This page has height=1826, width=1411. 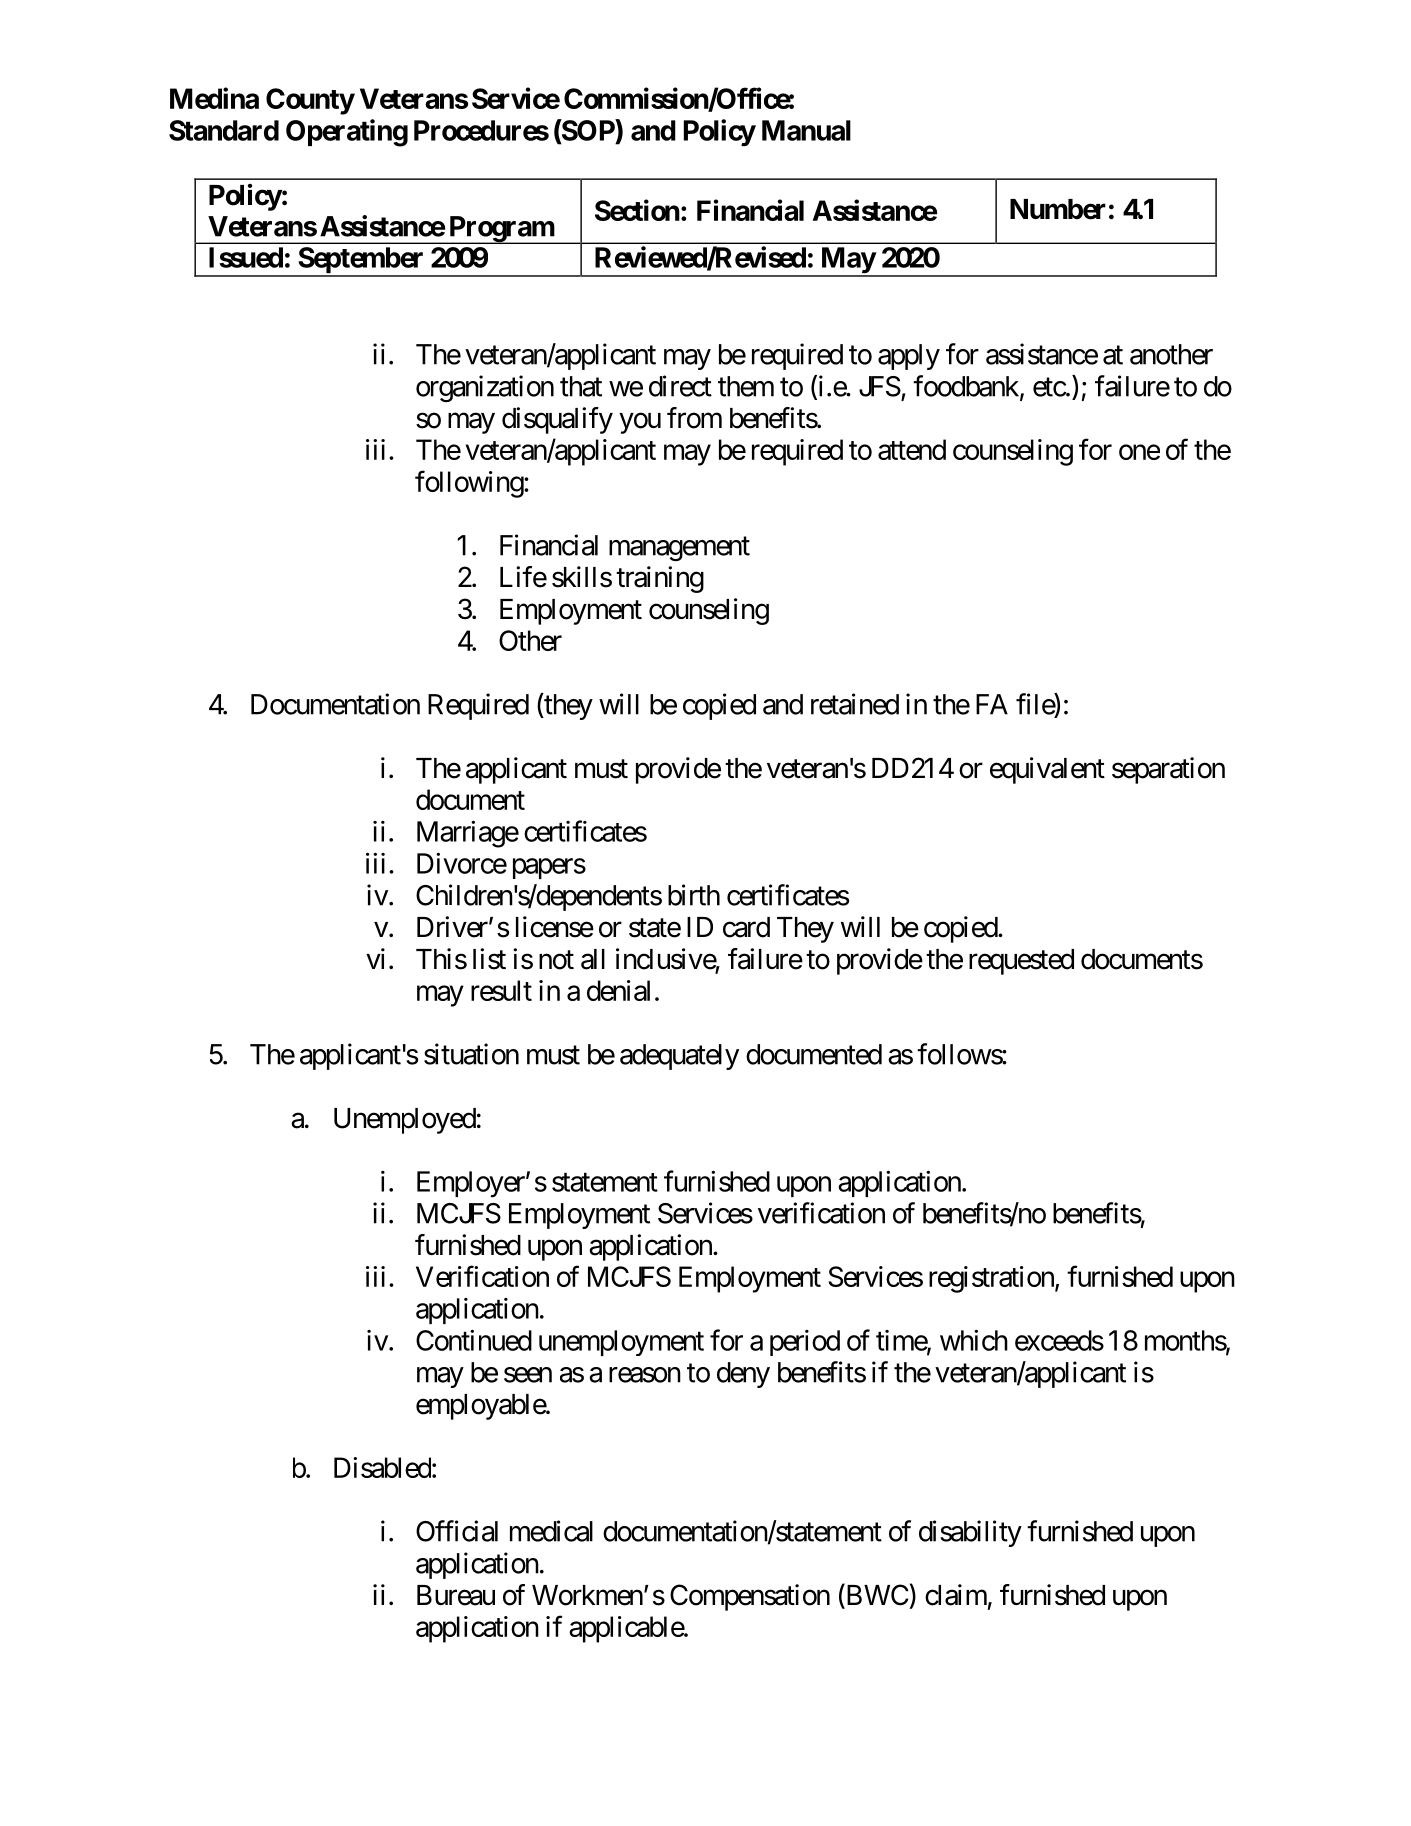 What do you see at coordinates (224, 130) in the page?
I see `Standard` at bounding box center [224, 130].
